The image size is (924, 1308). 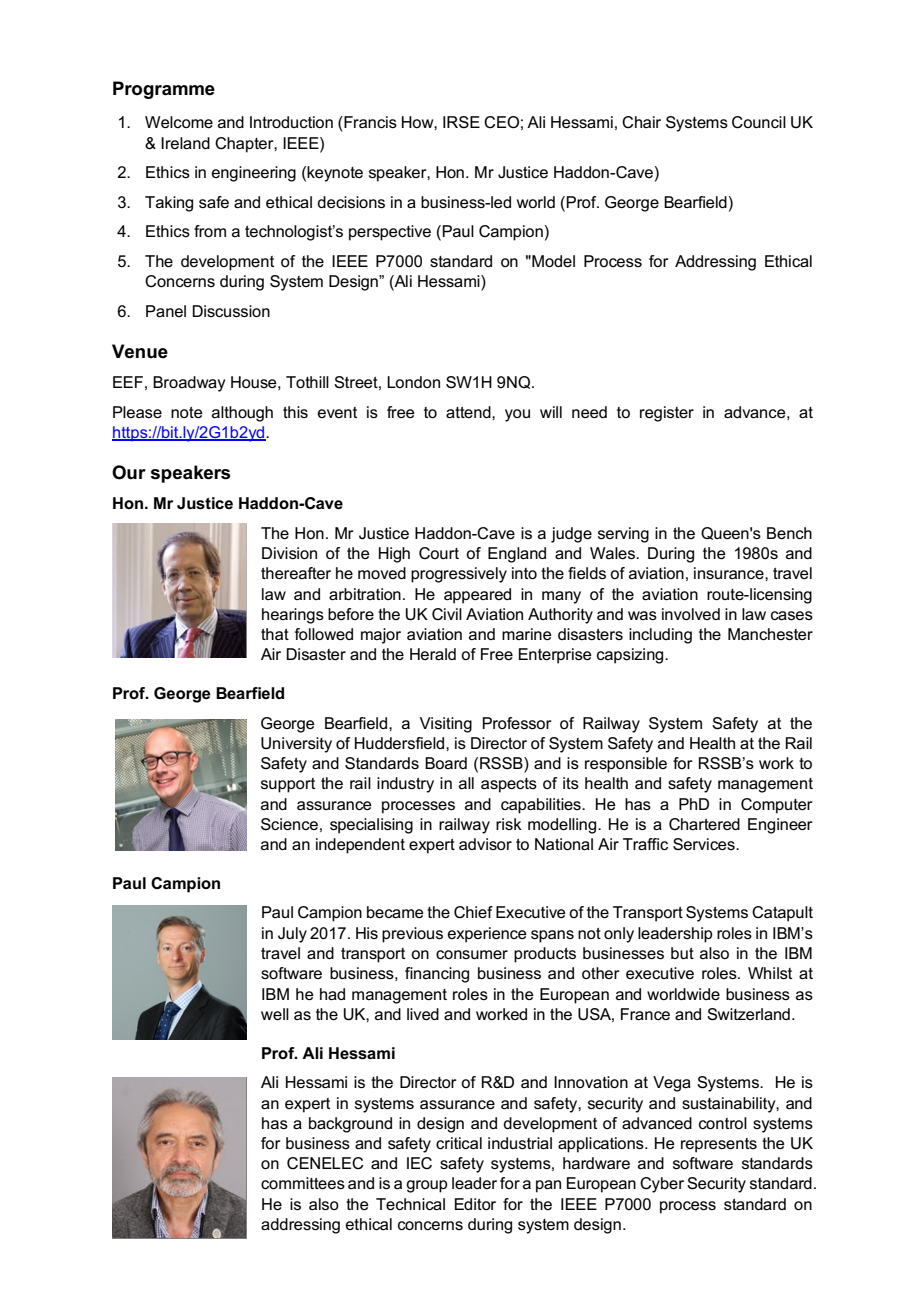 What do you see at coordinates (501, 122) in the document?
I see `CEO` at bounding box center [501, 122].
